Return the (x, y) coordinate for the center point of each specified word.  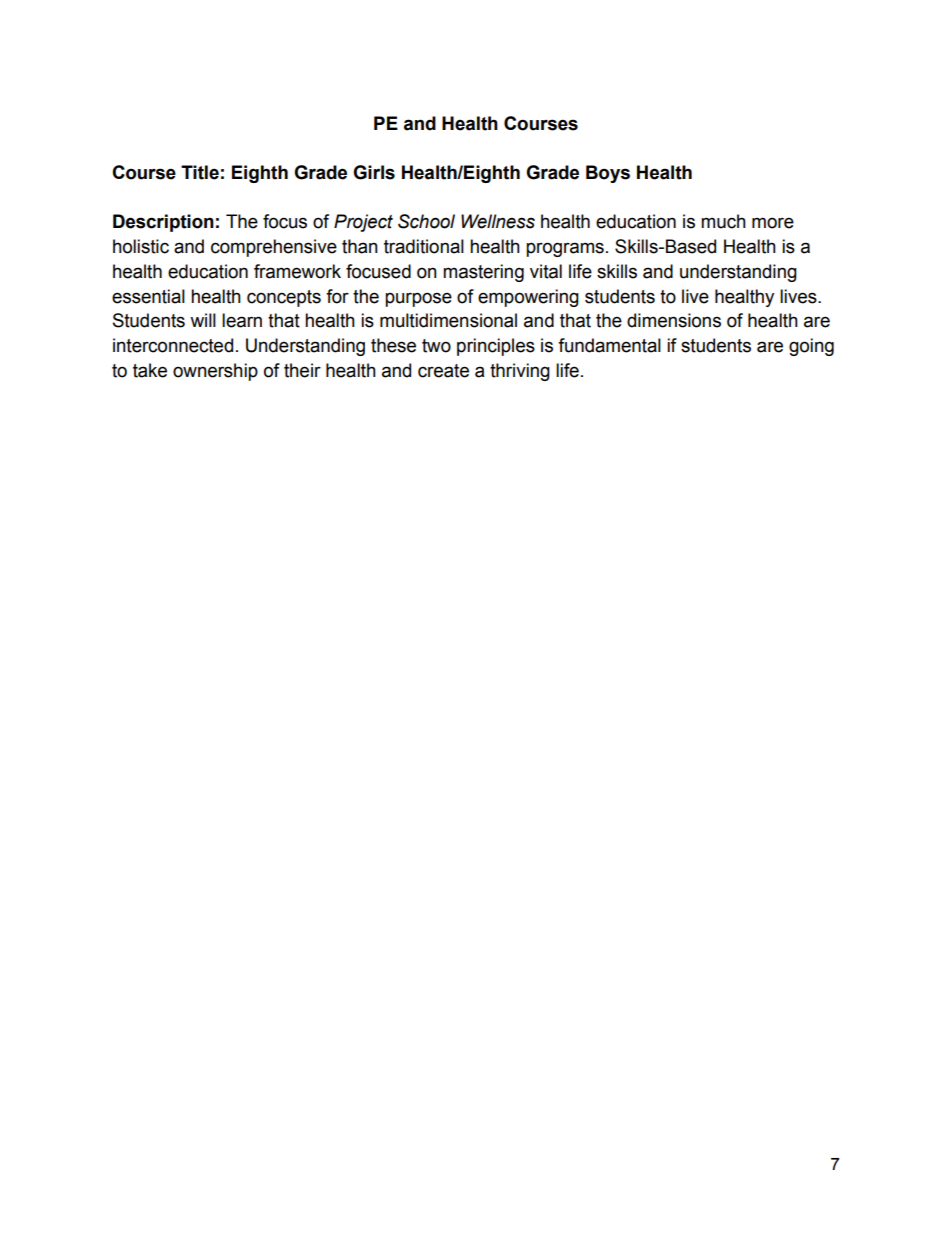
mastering (483, 273)
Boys (608, 174)
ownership (215, 372)
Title (200, 172)
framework (297, 271)
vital (546, 271)
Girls (374, 172)
